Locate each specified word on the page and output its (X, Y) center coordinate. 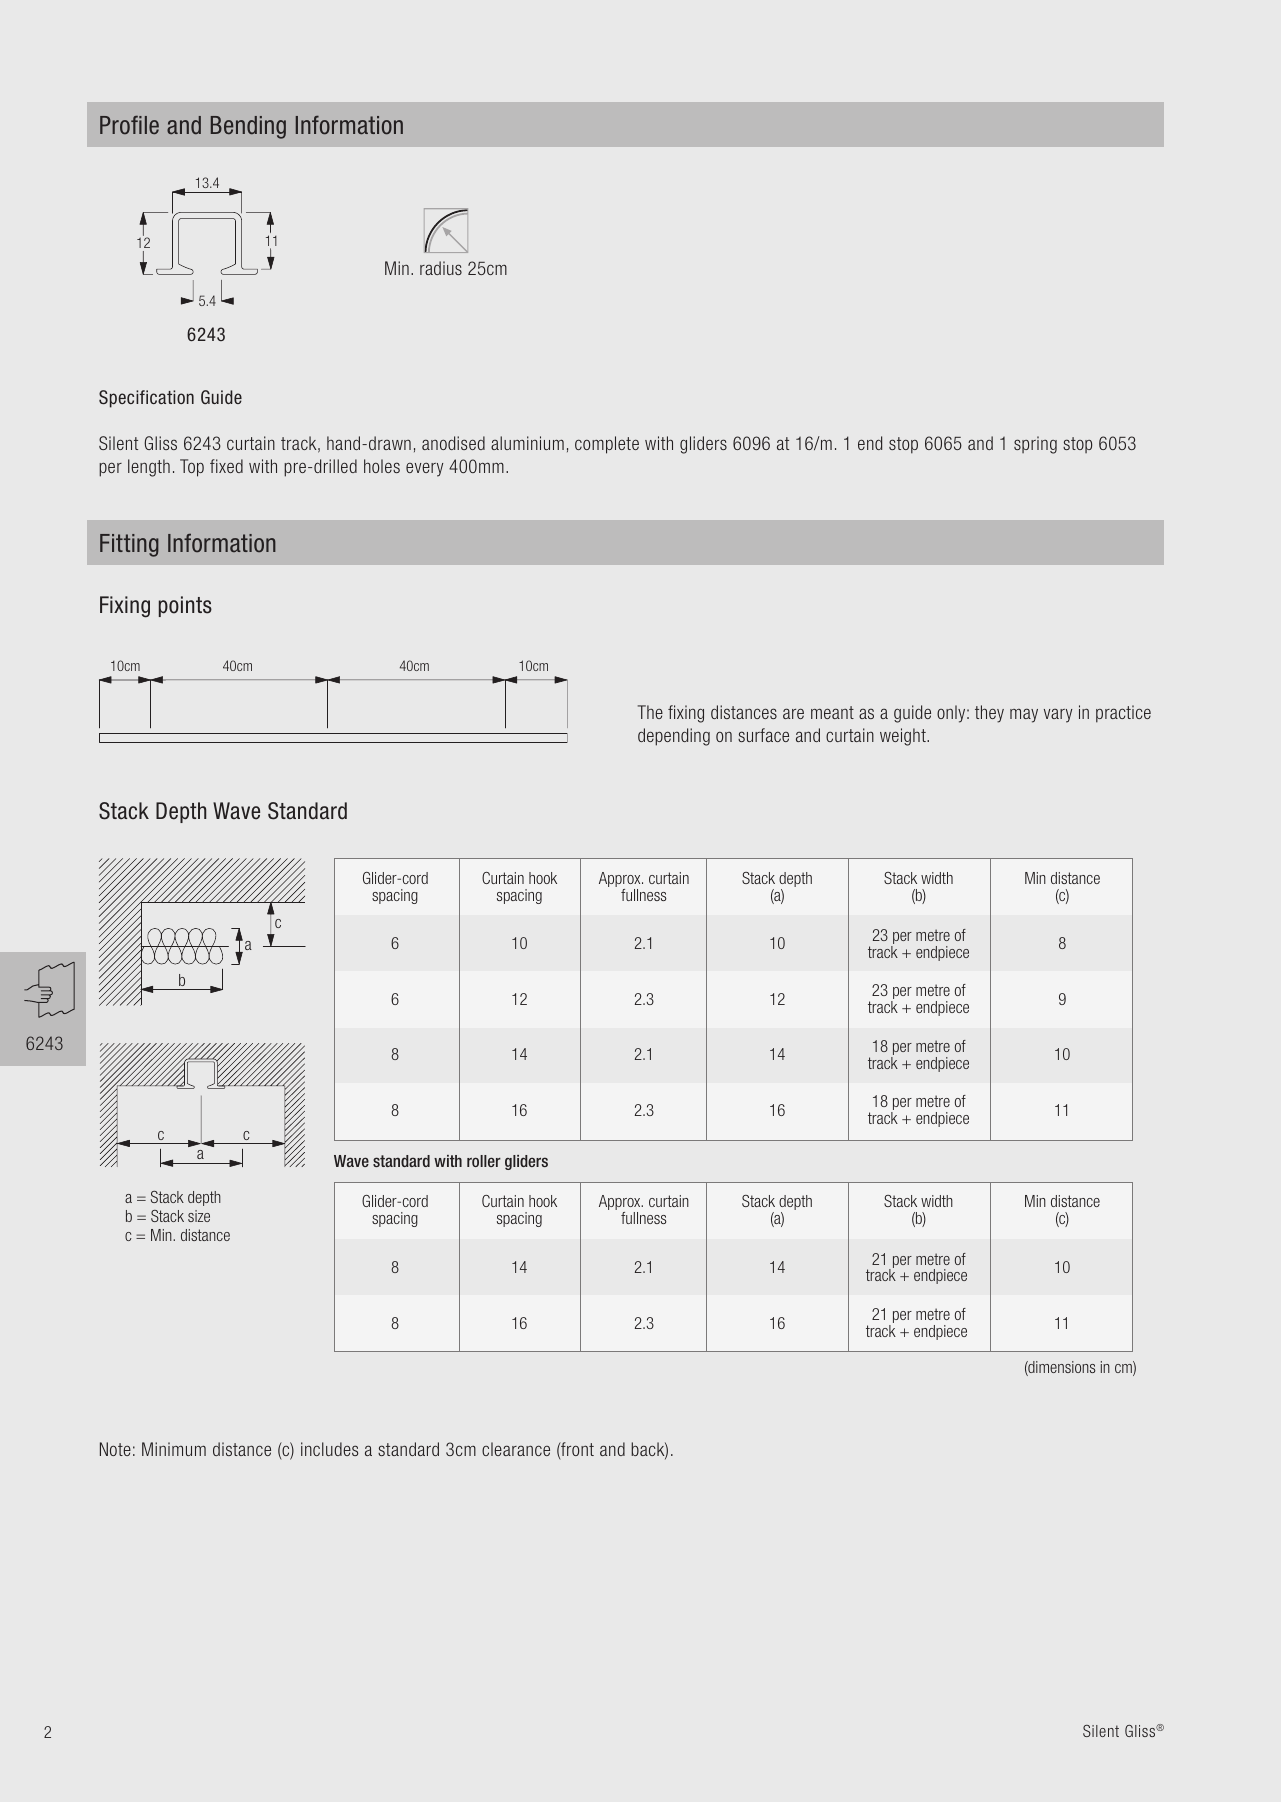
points (185, 606)
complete (607, 445)
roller (484, 1161)
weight (904, 737)
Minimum (174, 1449)
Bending (248, 127)
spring (1035, 445)
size (199, 1216)
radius (441, 268)
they (989, 714)
